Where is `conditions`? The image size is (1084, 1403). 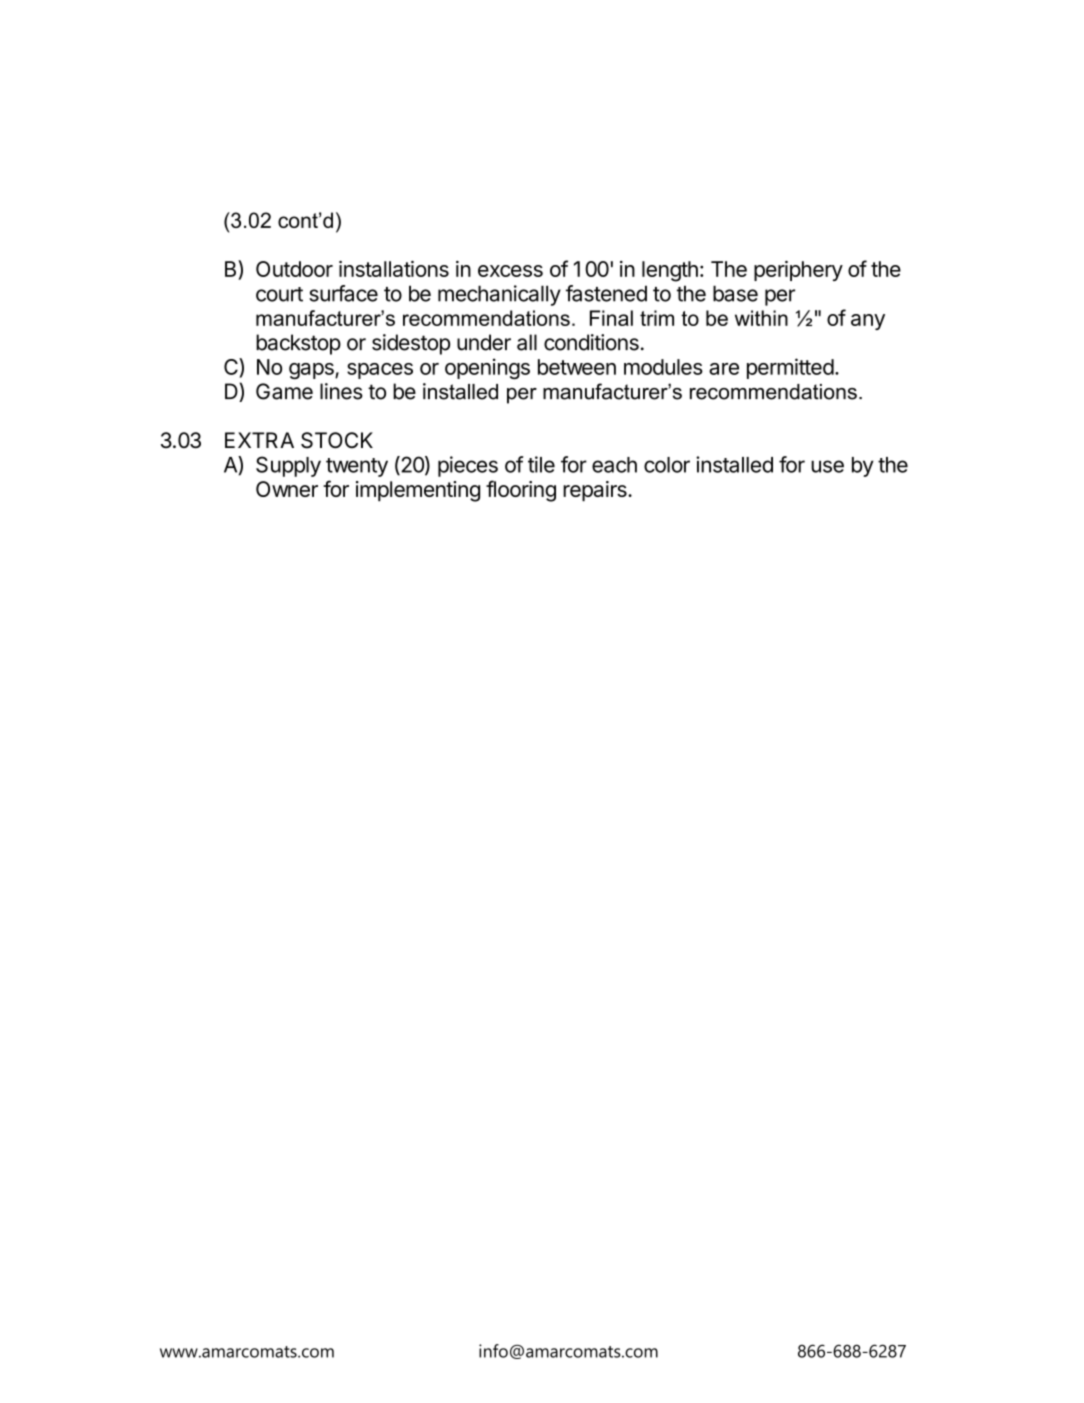 conditions is located at coordinates (591, 342).
